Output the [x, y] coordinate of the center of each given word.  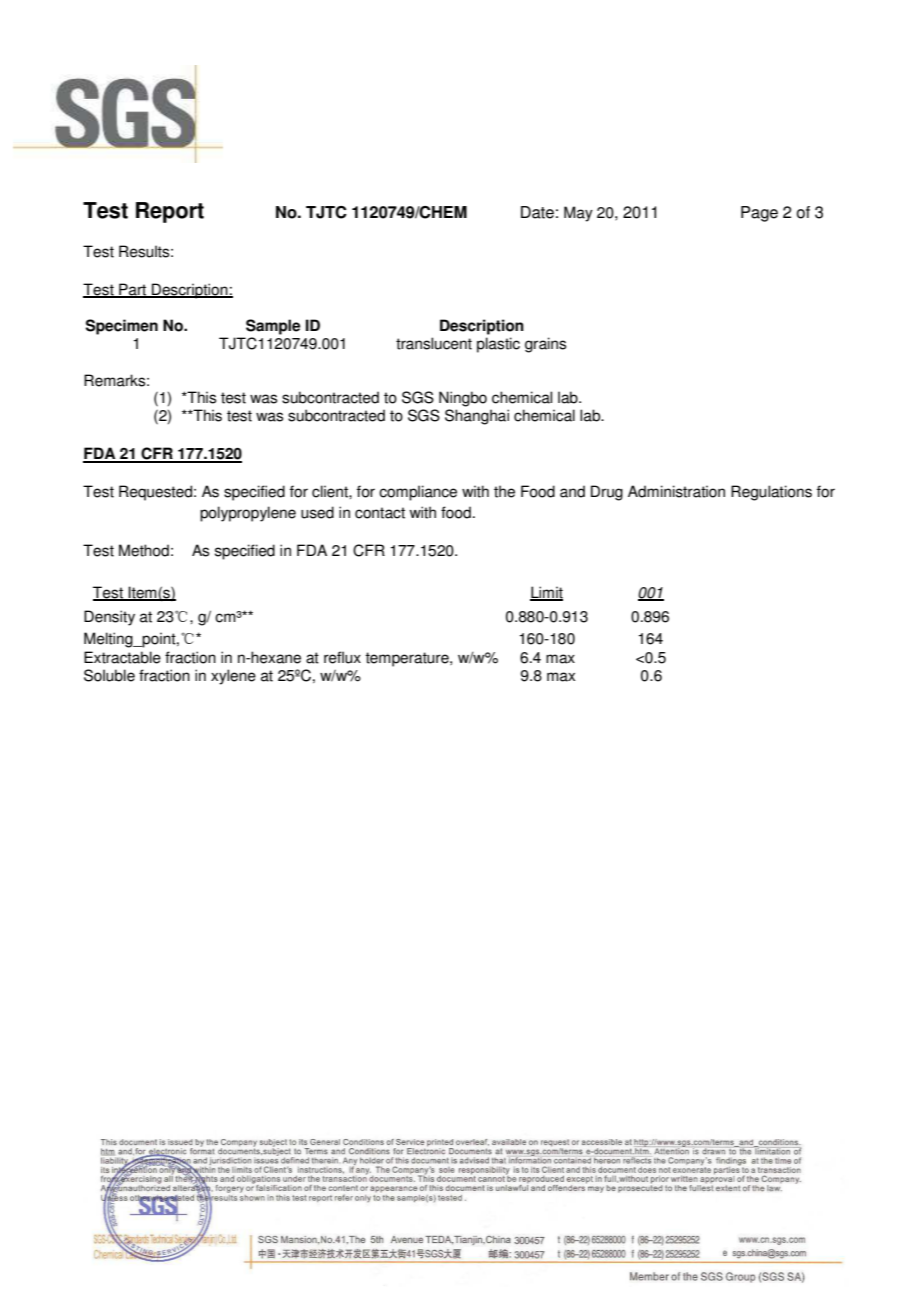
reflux [342, 657]
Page [759, 214]
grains [545, 345]
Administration [676, 491]
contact [380, 513]
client [331, 491]
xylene [233, 677]
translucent [434, 343]
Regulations [771, 493]
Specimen [122, 327]
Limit [546, 593]
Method [144, 550]
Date [537, 212]
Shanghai [477, 417]
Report [170, 212]
